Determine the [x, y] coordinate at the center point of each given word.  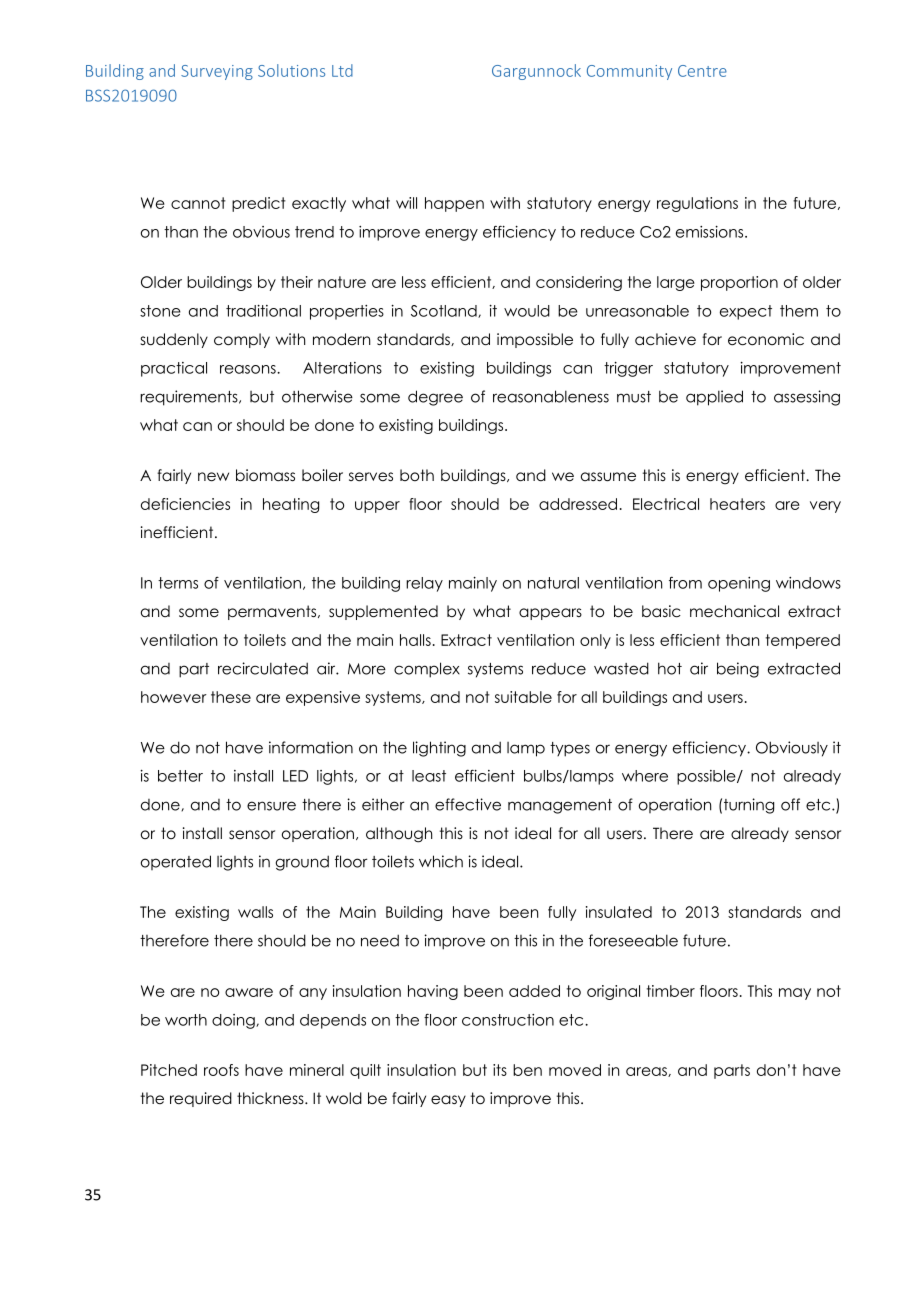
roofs [221, 1070]
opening [739, 584]
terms [178, 583]
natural [553, 583]
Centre [702, 71]
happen [454, 204]
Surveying [217, 72]
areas [647, 1072]
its [500, 1070]
